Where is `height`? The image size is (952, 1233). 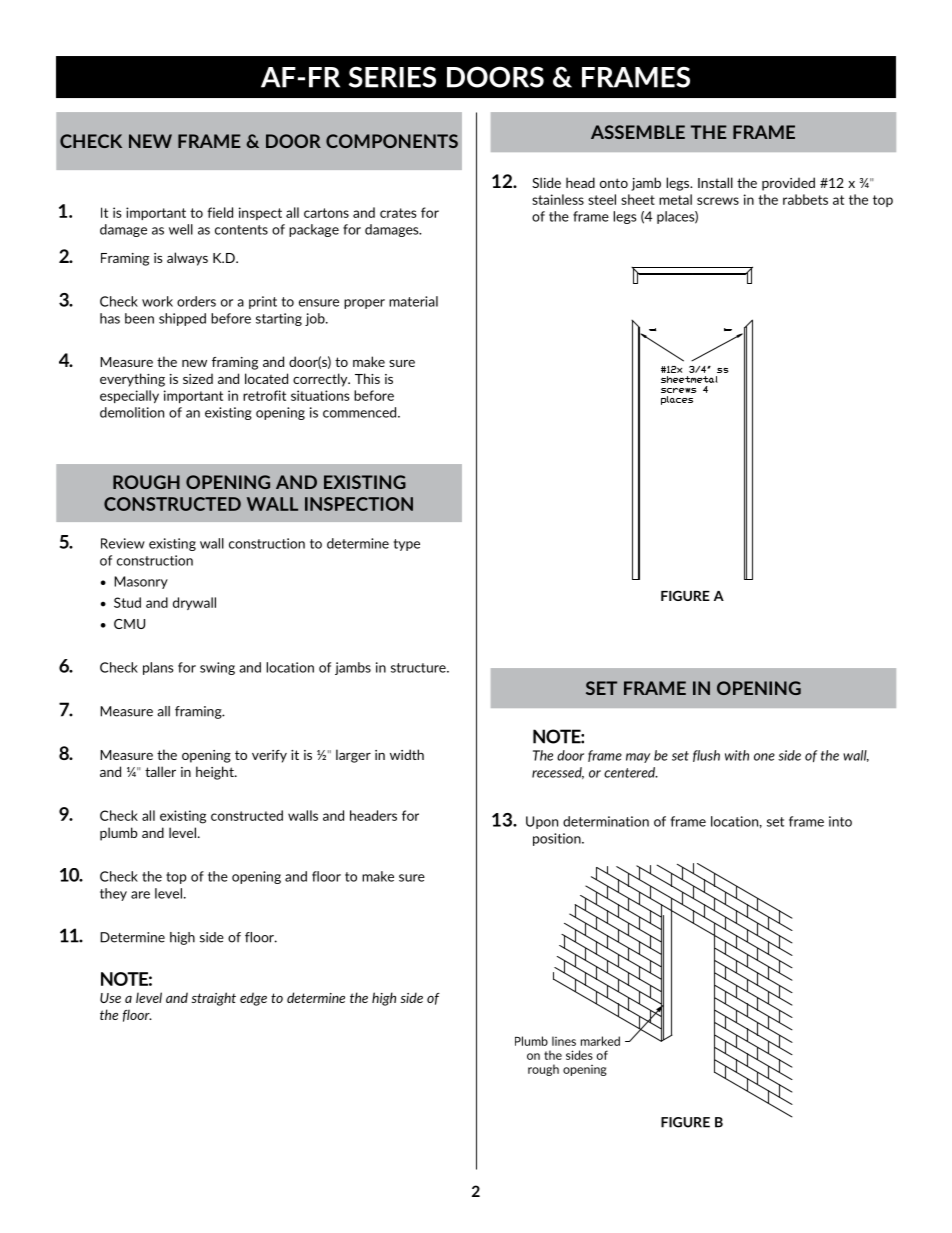
height is located at coordinates (216, 773).
